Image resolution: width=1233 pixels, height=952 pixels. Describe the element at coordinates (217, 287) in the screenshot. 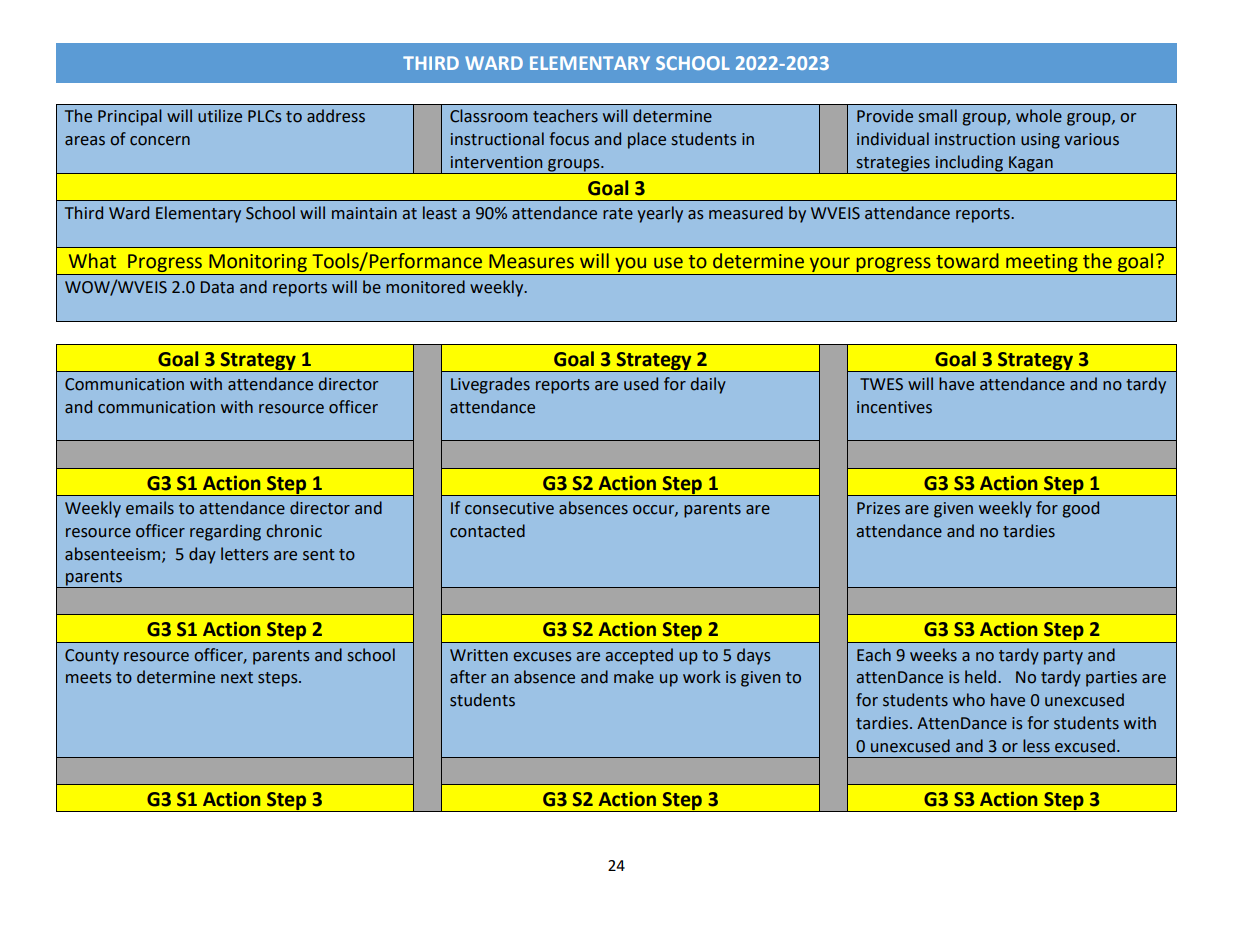

I see `Data` at that location.
